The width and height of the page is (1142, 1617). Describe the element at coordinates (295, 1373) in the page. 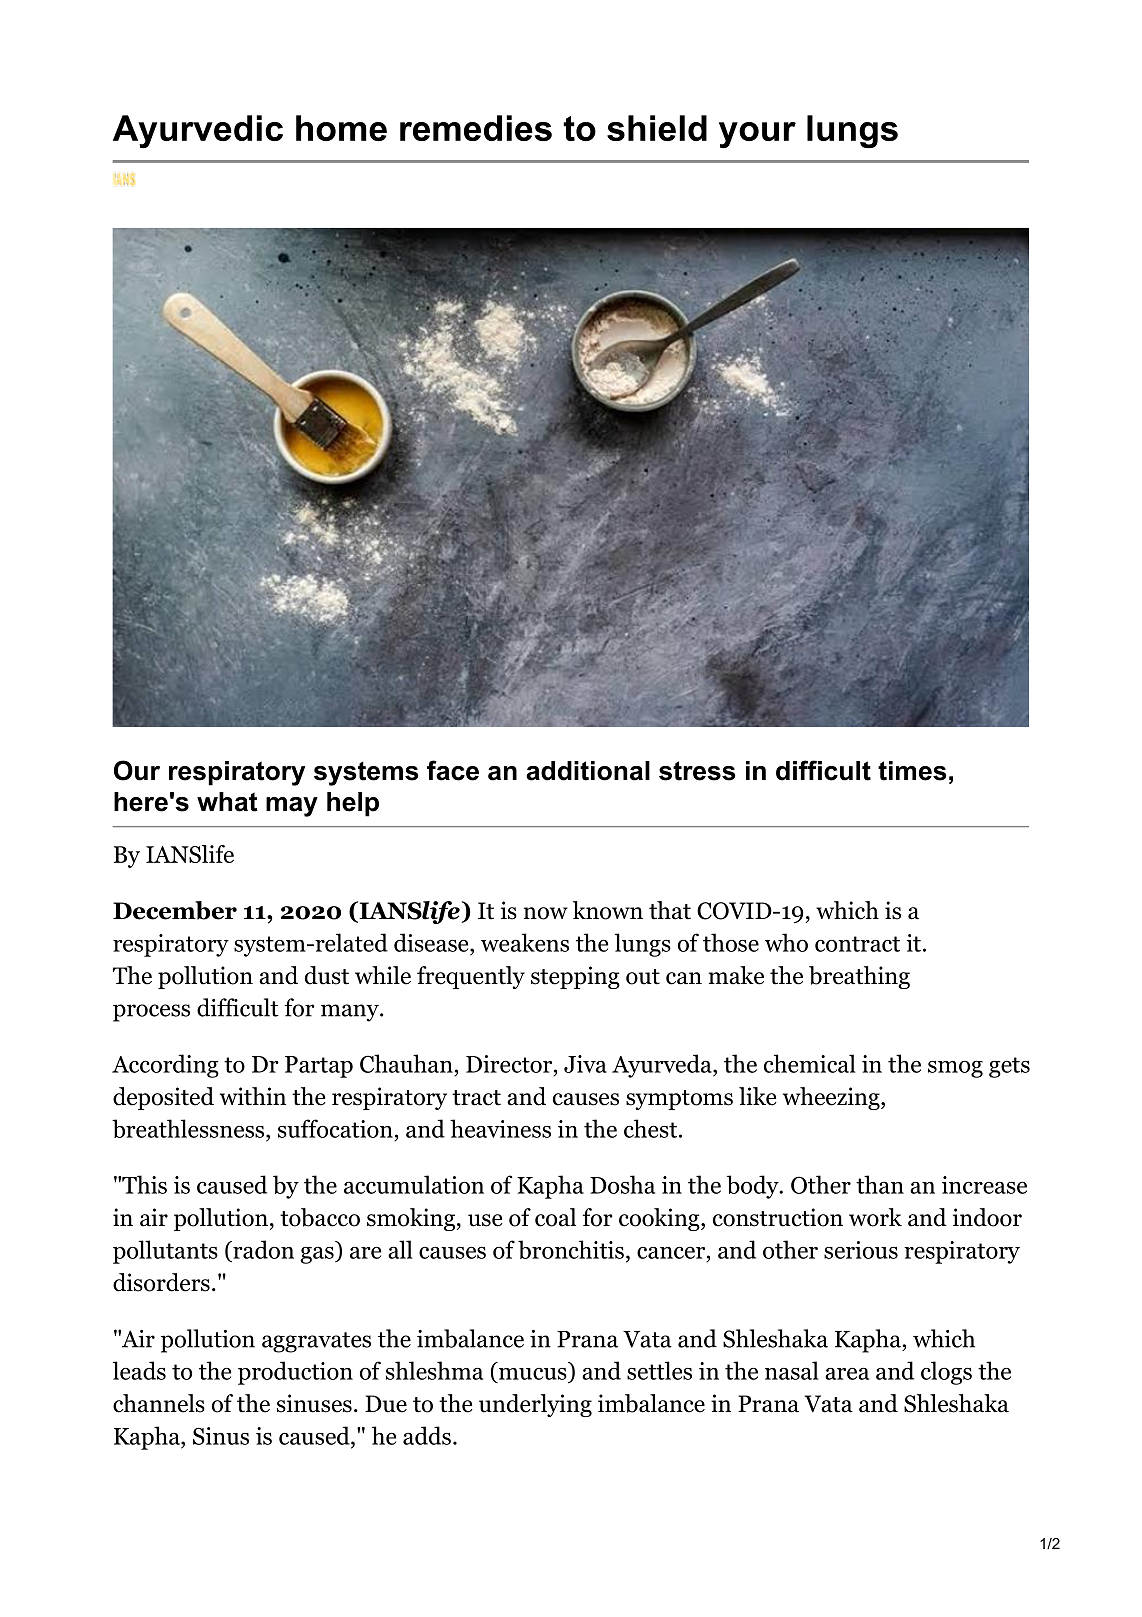

I see `production` at that location.
